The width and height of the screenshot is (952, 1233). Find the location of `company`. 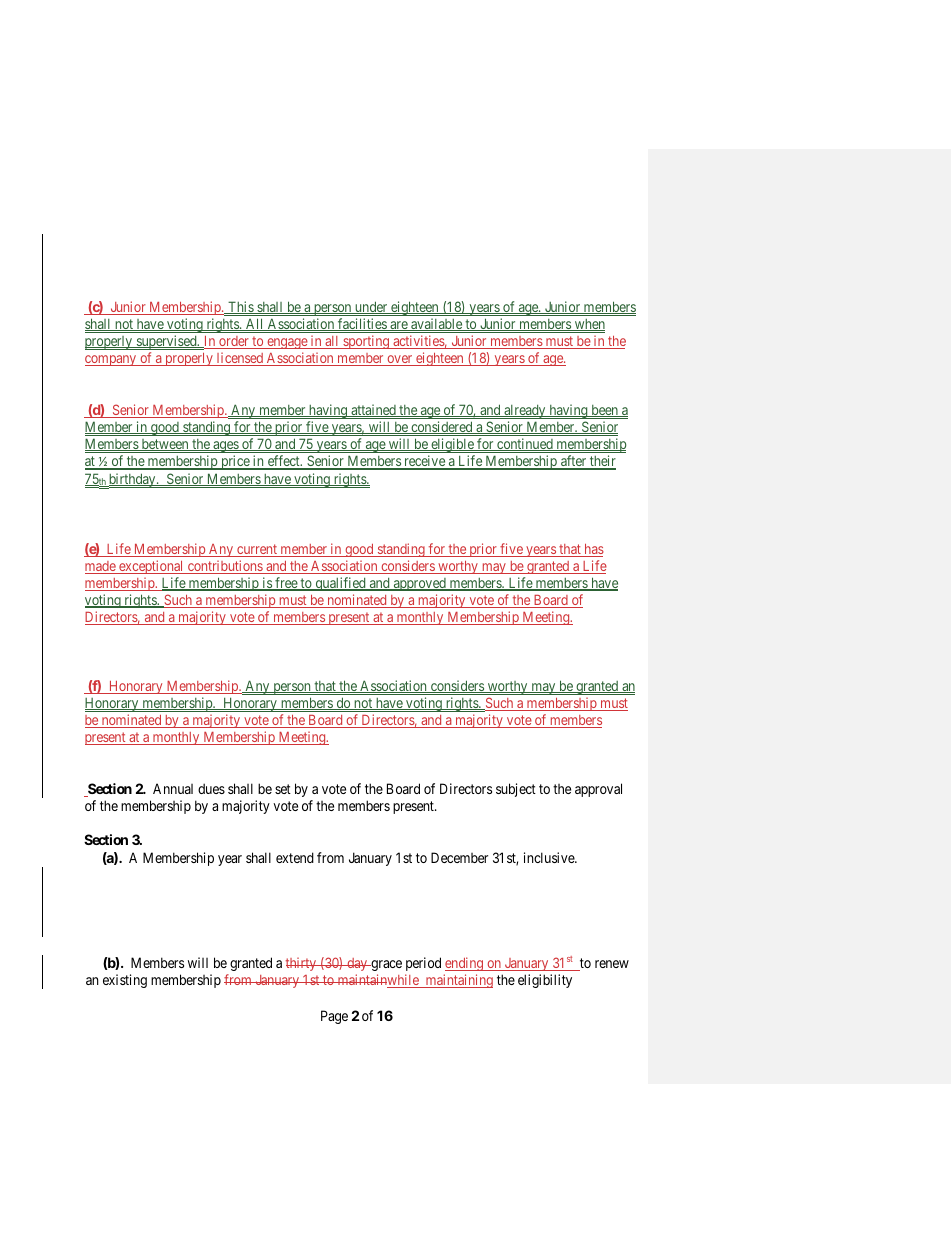

company is located at coordinates (112, 360).
